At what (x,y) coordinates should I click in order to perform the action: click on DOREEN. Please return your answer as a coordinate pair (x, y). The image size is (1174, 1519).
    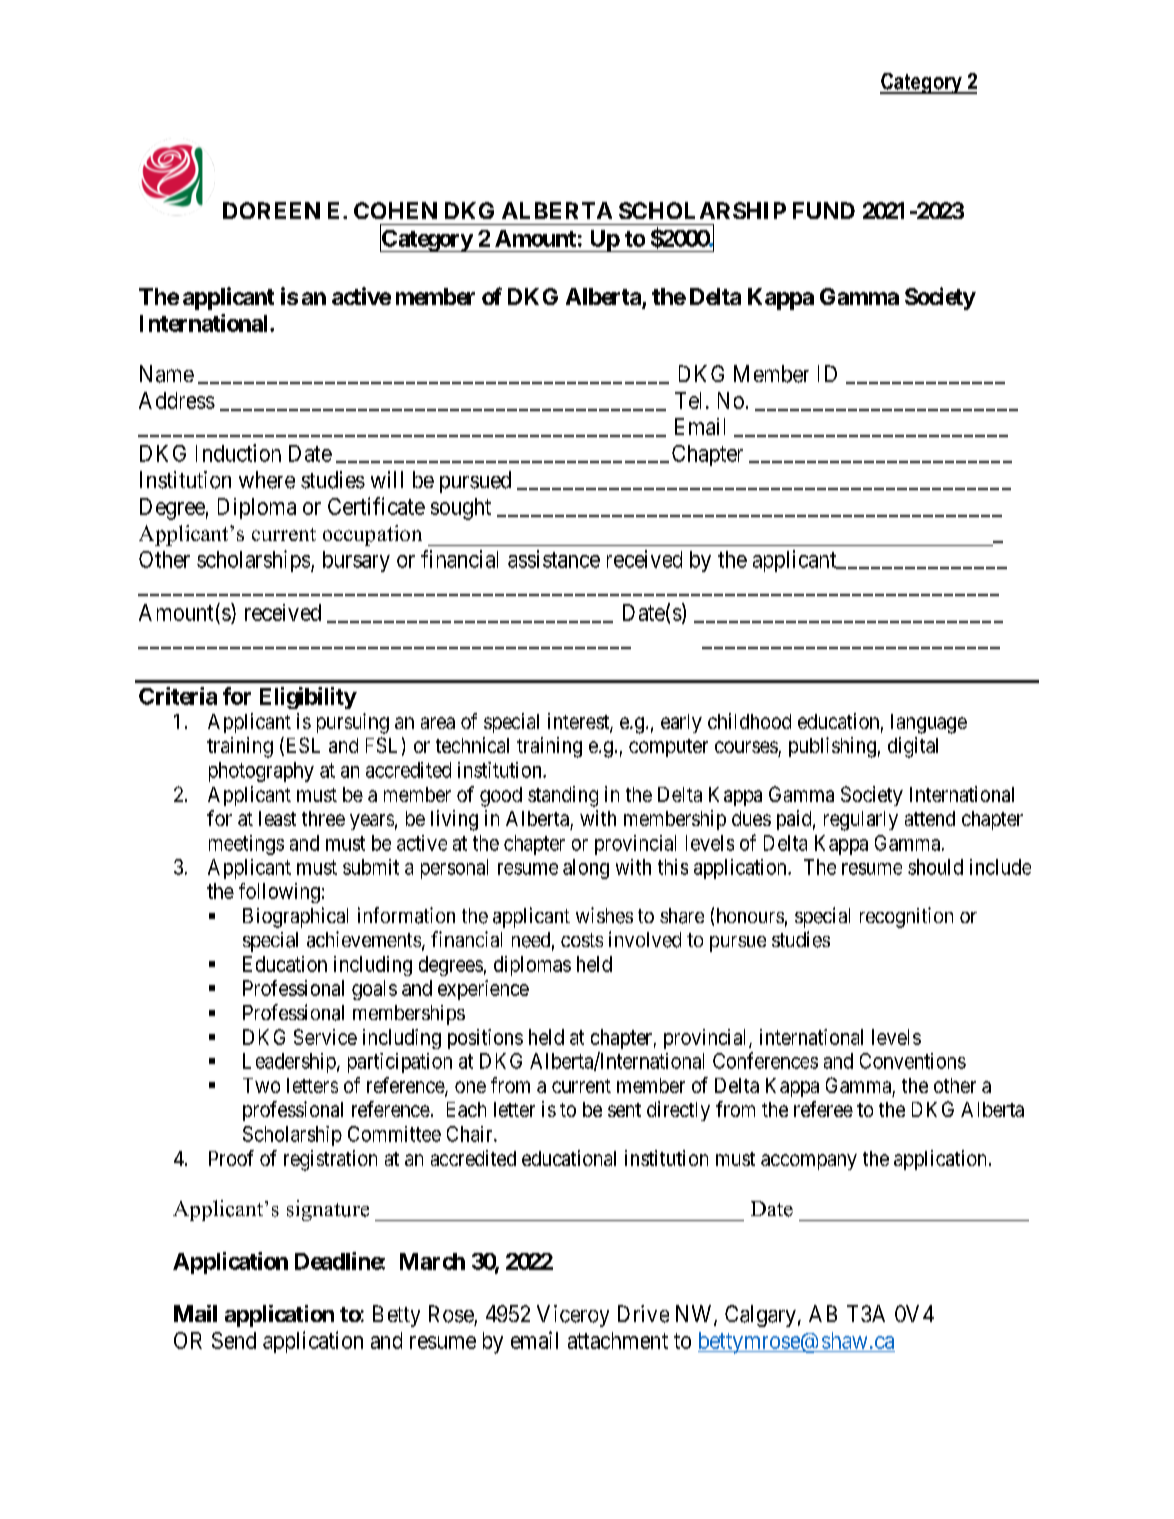
    Looking at the image, I should click on (271, 210).
